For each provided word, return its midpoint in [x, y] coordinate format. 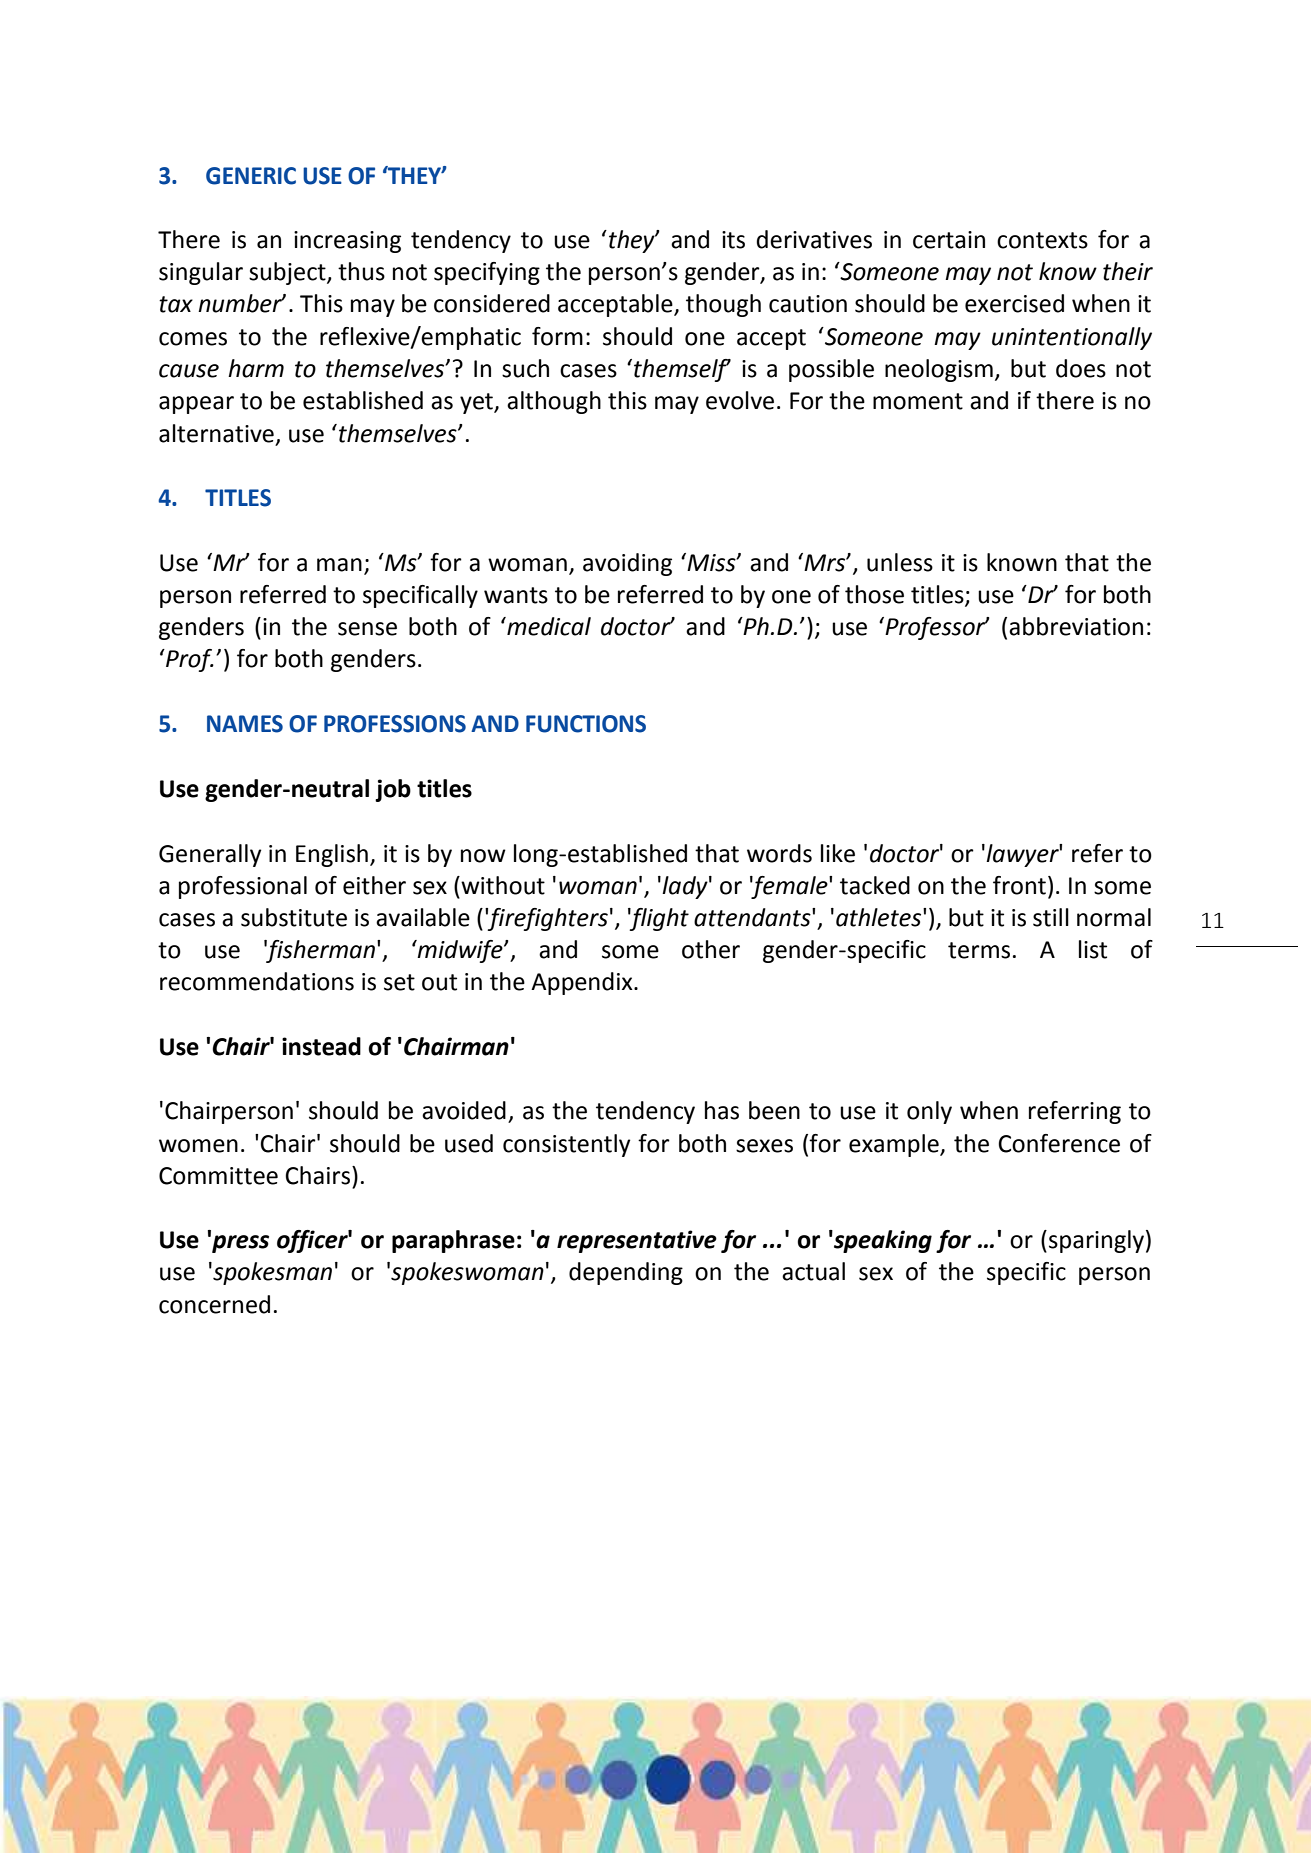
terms [979, 950]
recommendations [257, 981]
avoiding [627, 564]
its [733, 240]
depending [626, 1273]
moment [918, 401]
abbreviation [1076, 626]
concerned [214, 1304]
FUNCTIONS [586, 724]
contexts [1042, 240]
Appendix [583, 983]
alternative [216, 433]
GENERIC [251, 176]
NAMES [245, 724]
